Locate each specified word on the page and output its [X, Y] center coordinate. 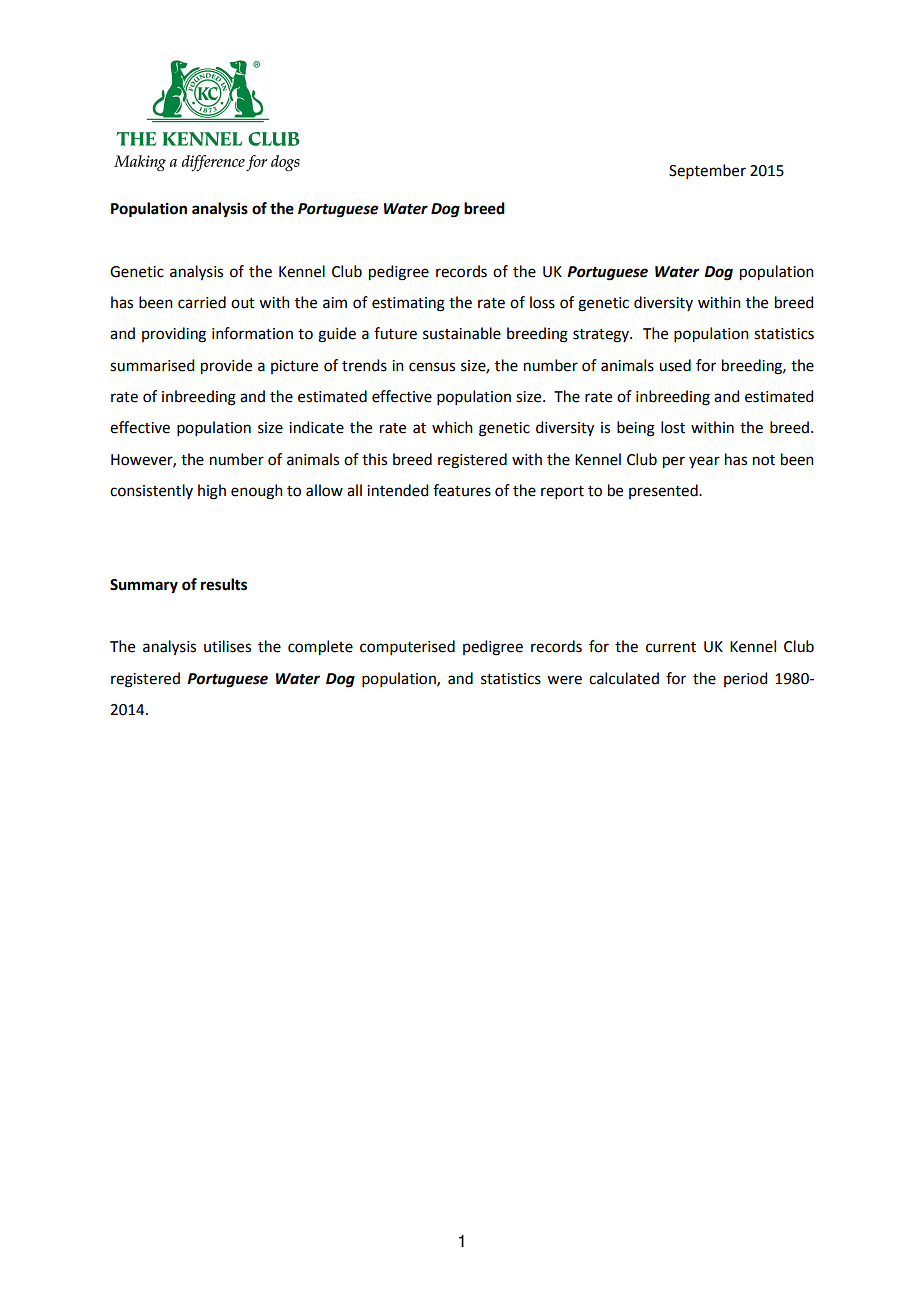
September [707, 171]
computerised [407, 647]
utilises [227, 646]
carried [202, 302]
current [671, 647]
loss [542, 302]
